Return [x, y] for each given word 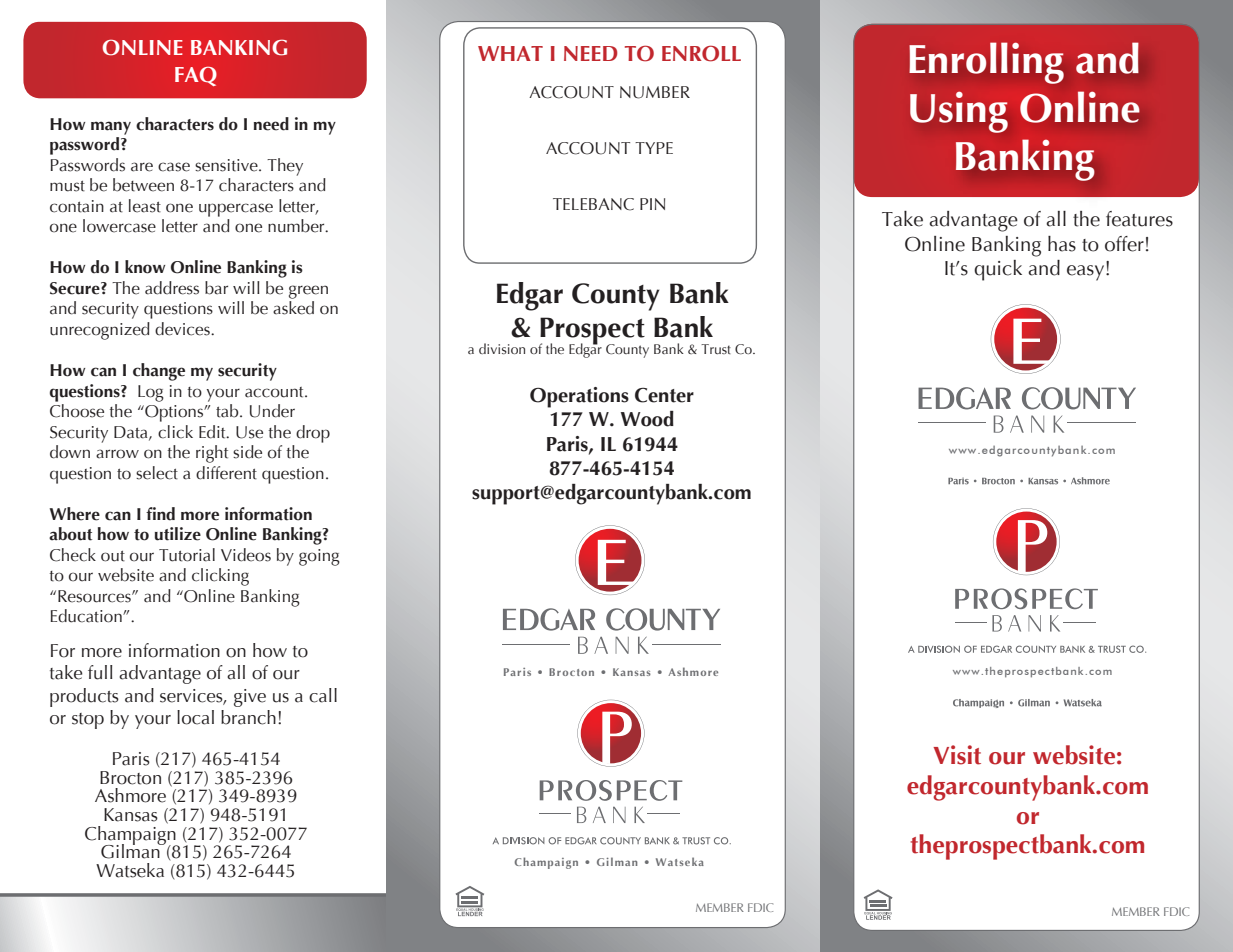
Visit [957, 755]
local [195, 717]
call [323, 695]
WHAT [510, 53]
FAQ [196, 76]
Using [959, 112]
